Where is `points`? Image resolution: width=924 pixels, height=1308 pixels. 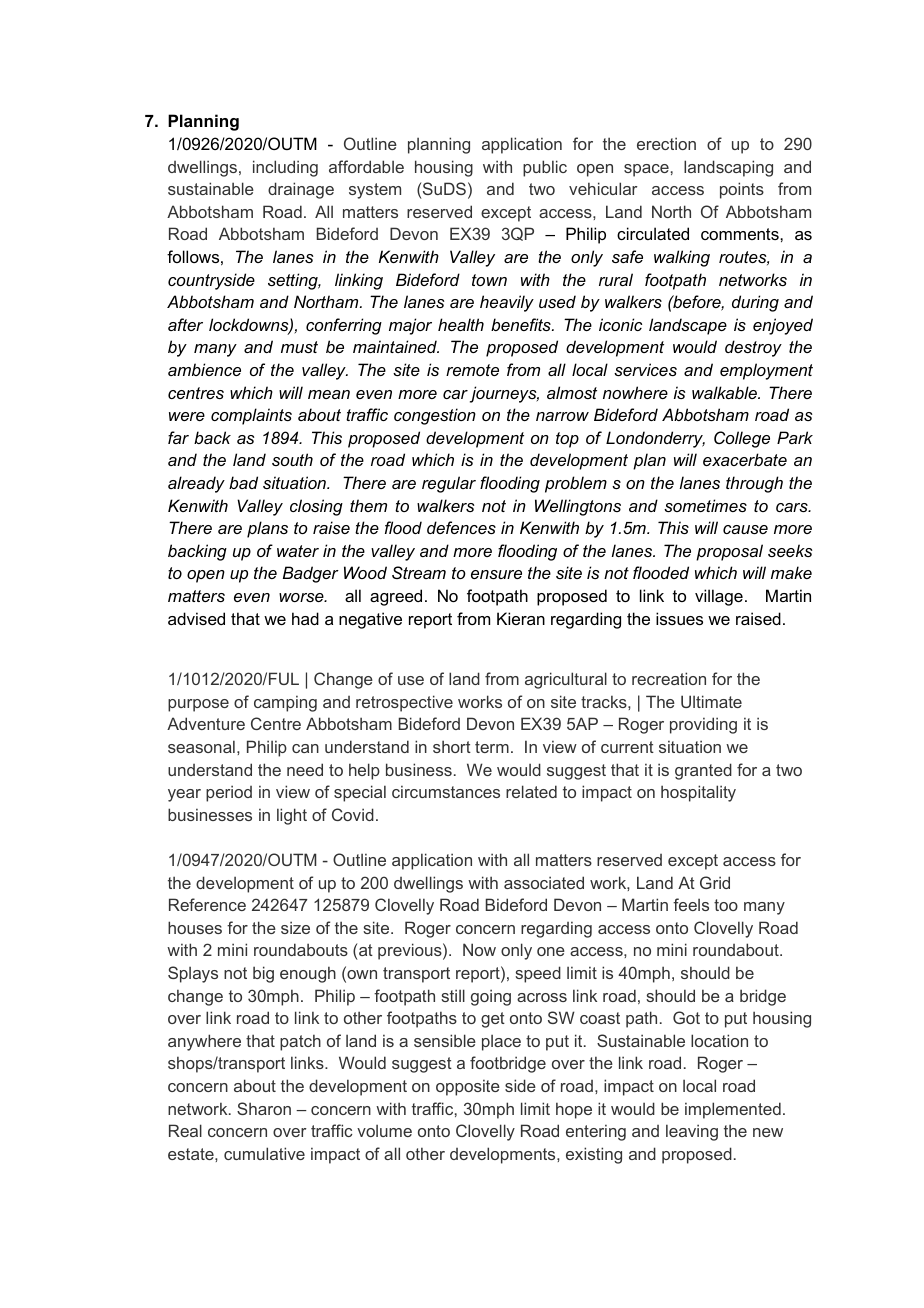
points is located at coordinates (742, 190).
